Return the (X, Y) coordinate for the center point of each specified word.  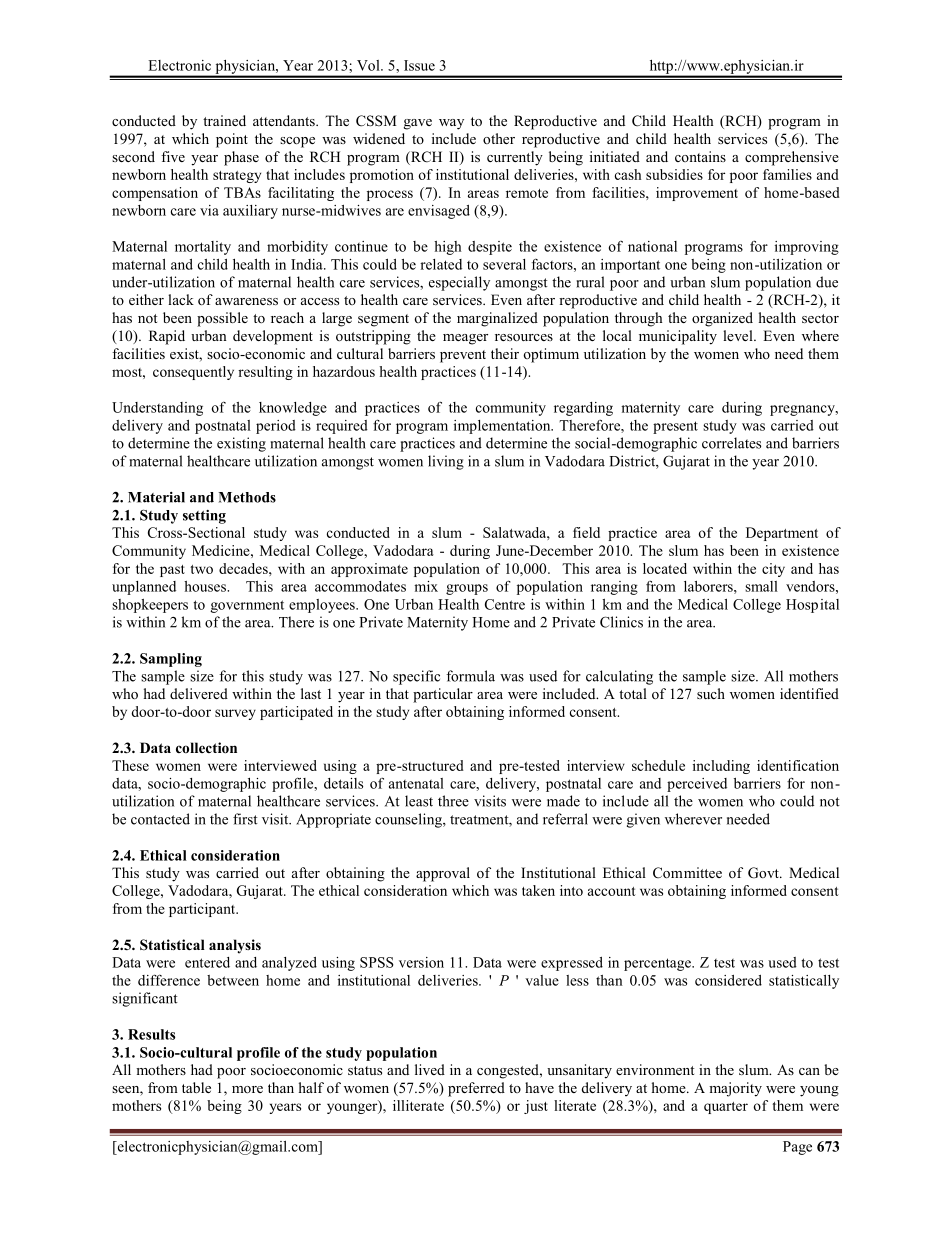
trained (224, 120)
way (451, 124)
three (453, 801)
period (276, 427)
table (196, 1087)
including (721, 767)
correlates (731, 443)
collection (206, 748)
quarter (726, 1108)
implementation (503, 427)
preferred (476, 1089)
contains (700, 156)
